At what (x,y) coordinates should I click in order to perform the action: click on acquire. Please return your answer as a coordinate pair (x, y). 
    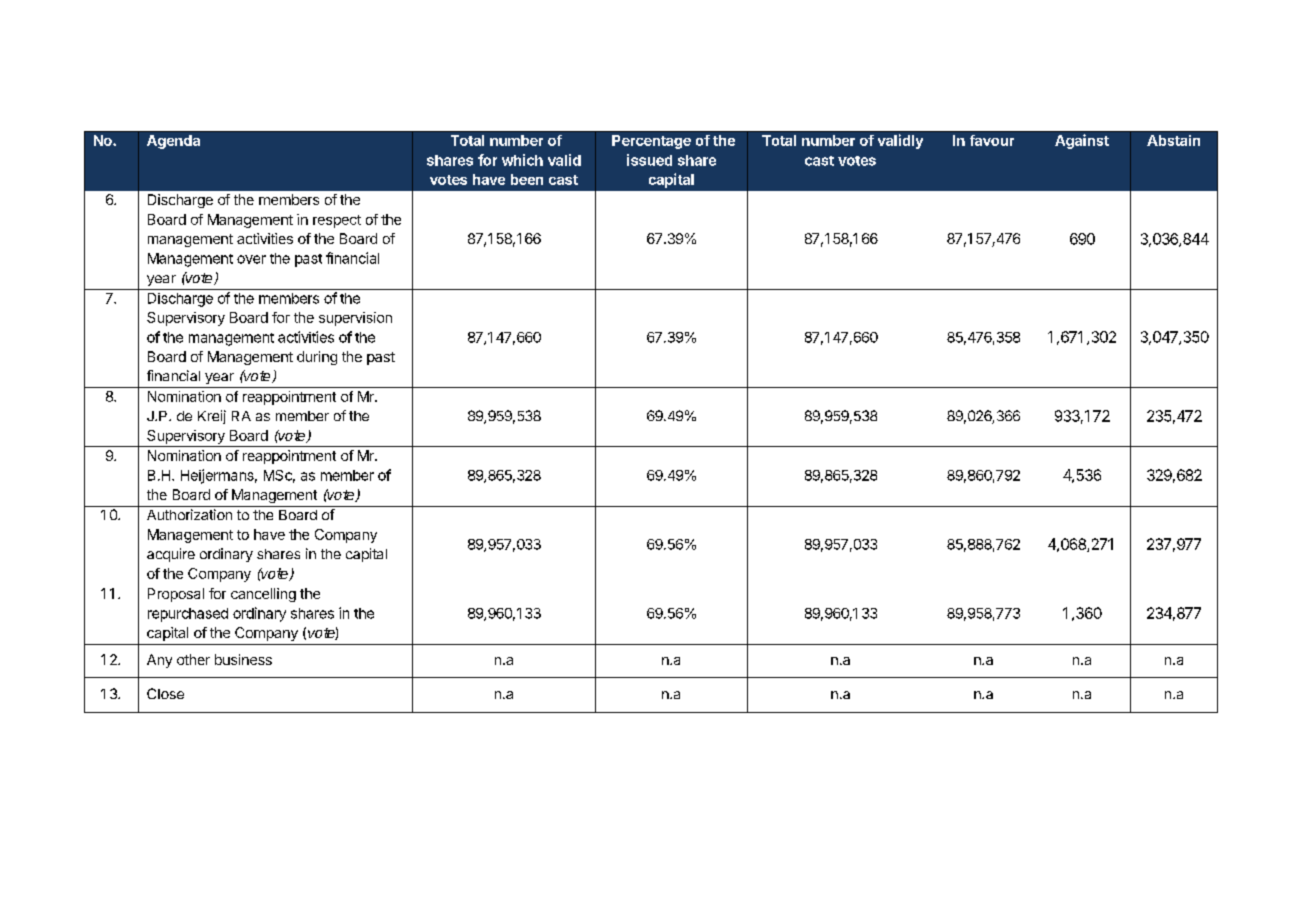
    Looking at the image, I should click on (171, 555).
